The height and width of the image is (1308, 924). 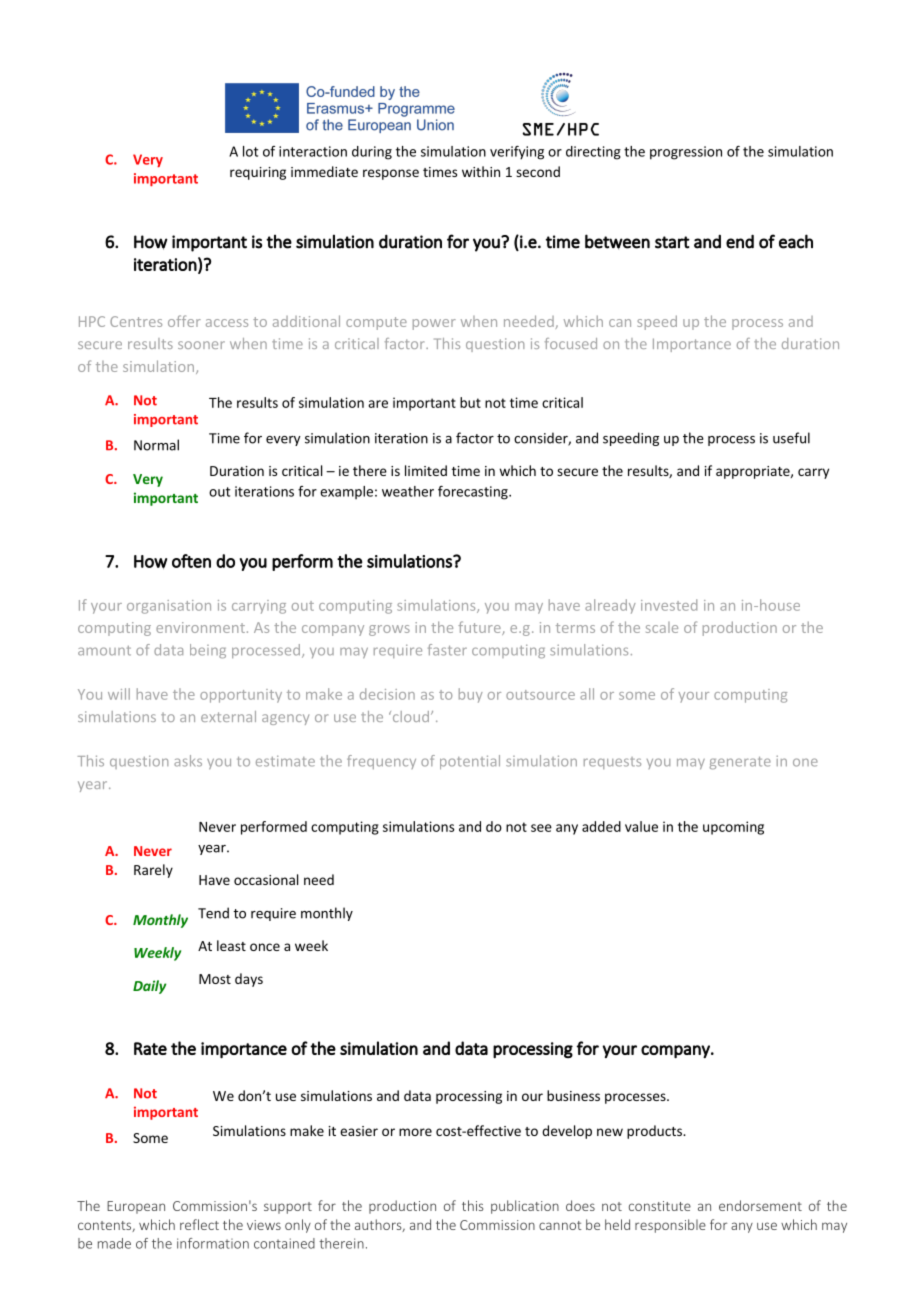 I want to click on requiring, so click(x=258, y=173).
